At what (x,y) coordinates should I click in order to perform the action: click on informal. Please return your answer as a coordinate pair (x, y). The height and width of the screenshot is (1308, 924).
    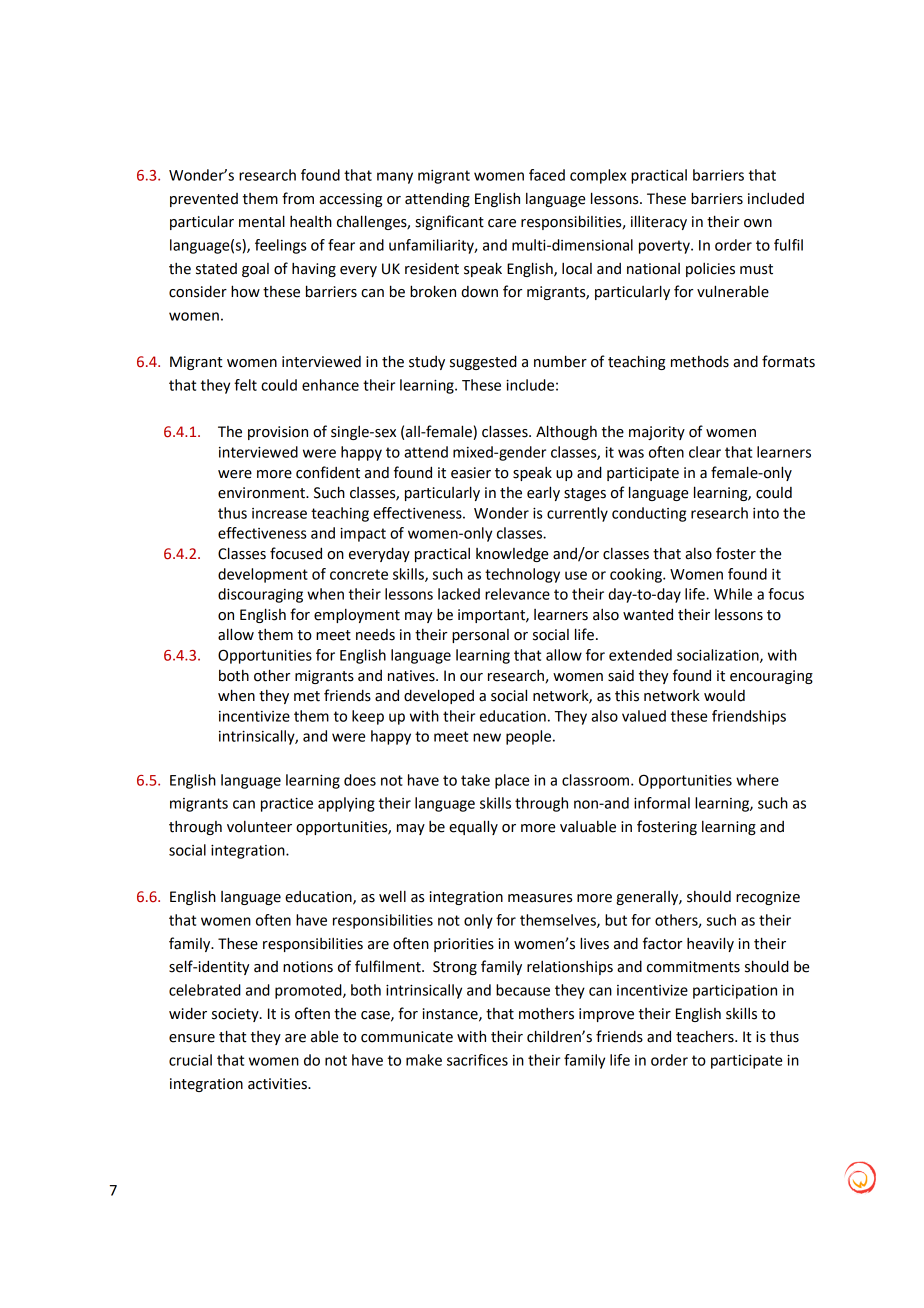
    Looking at the image, I should click on (662, 803).
